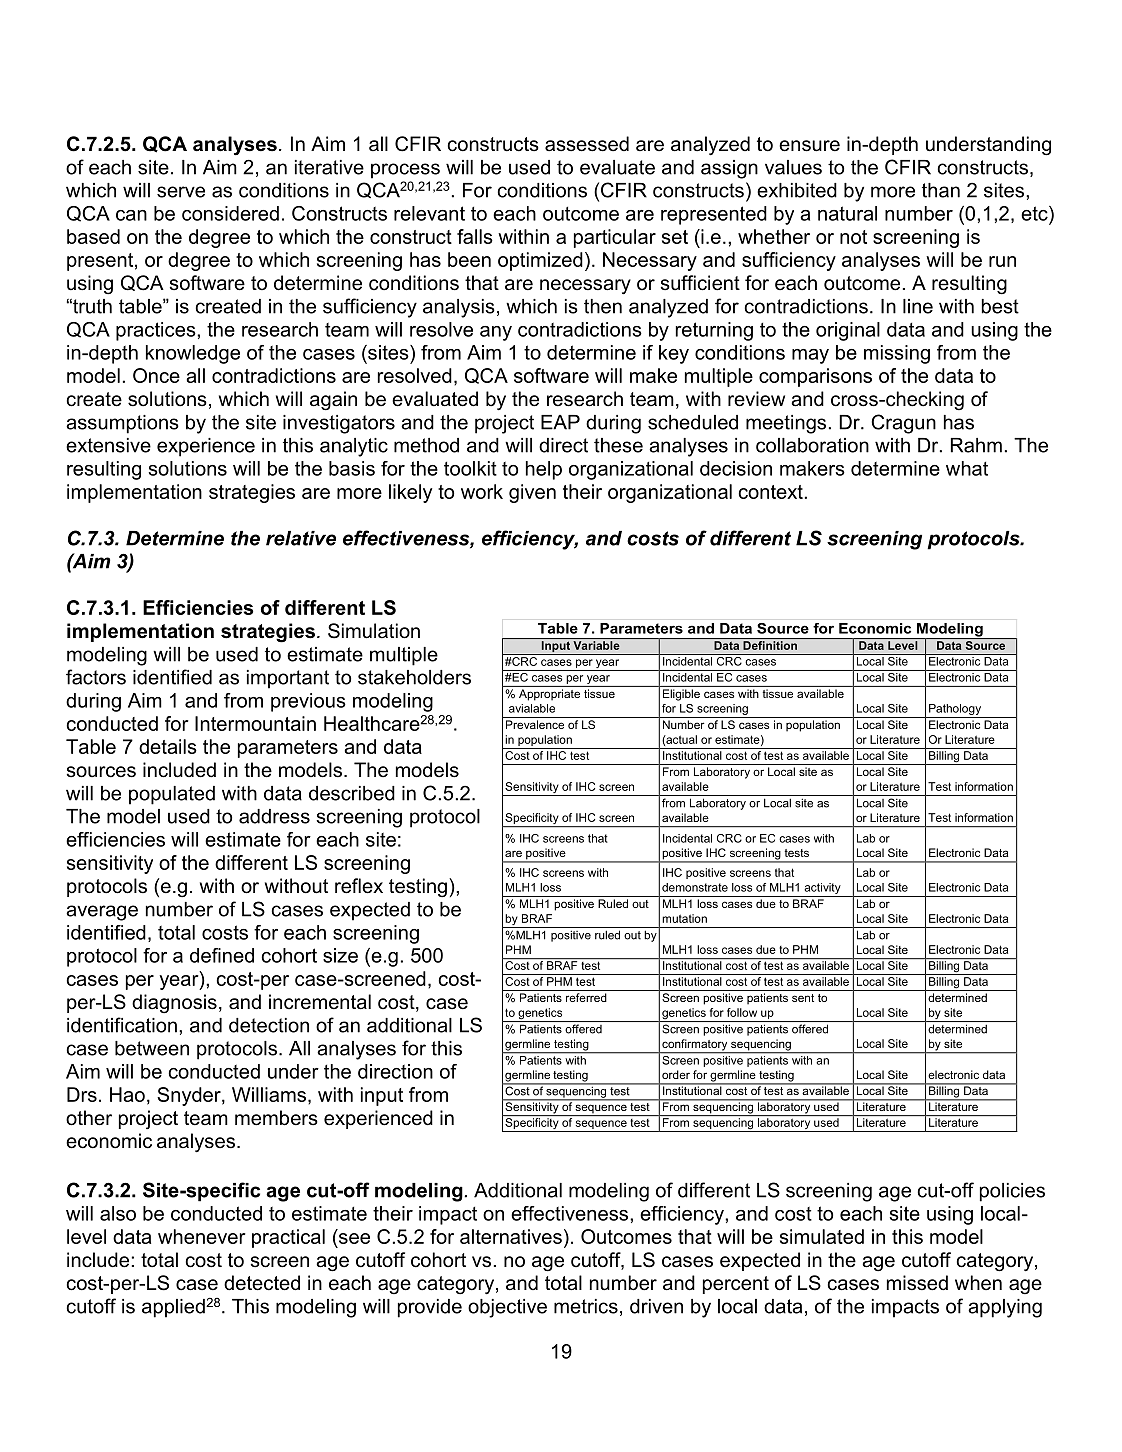 Image resolution: width=1122 pixels, height=1452 pixels. Describe the element at coordinates (181, 192) in the screenshot. I see `serve` at that location.
